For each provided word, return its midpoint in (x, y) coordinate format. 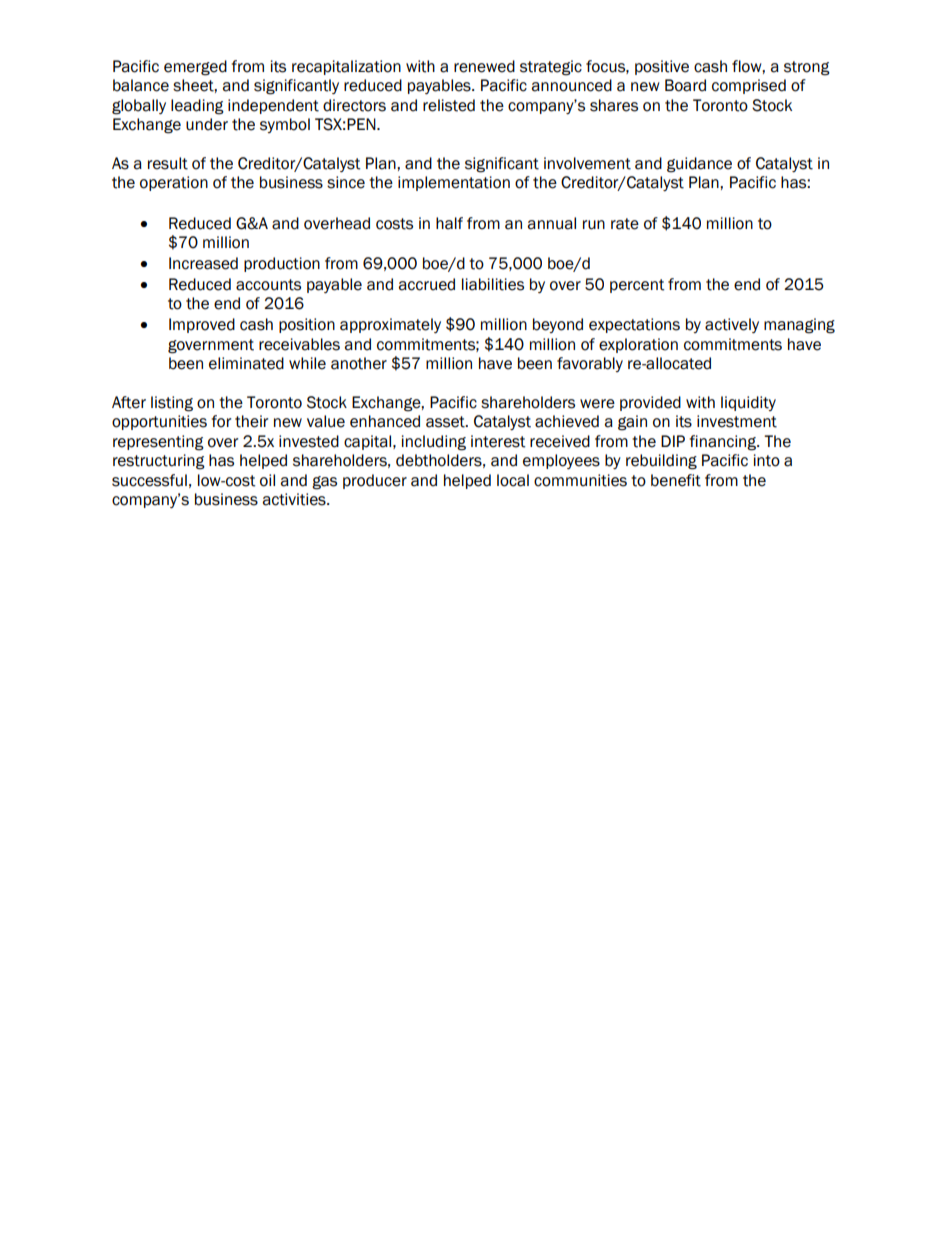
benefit (676, 480)
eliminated (246, 363)
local (513, 480)
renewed (484, 66)
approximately (390, 325)
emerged (195, 68)
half (449, 223)
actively (732, 325)
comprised (749, 86)
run (594, 225)
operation (174, 183)
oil (267, 480)
